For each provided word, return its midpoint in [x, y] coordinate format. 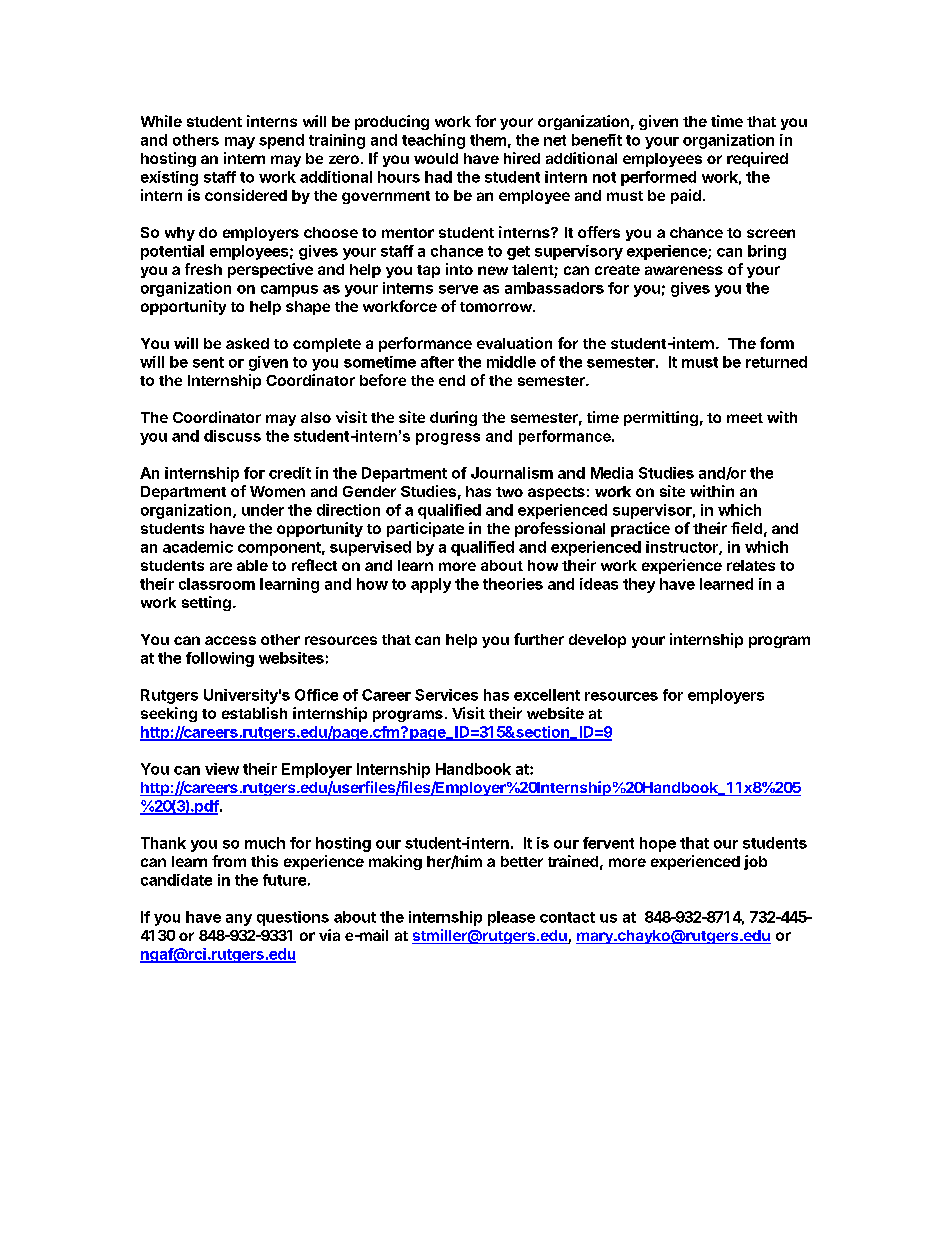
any [239, 920]
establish [254, 713]
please [511, 918]
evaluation [514, 343]
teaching [433, 141]
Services [446, 695]
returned [776, 362]
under [263, 510]
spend [281, 141]
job [755, 862]
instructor [683, 548]
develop [597, 641]
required [757, 159]
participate [425, 529]
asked [247, 343]
